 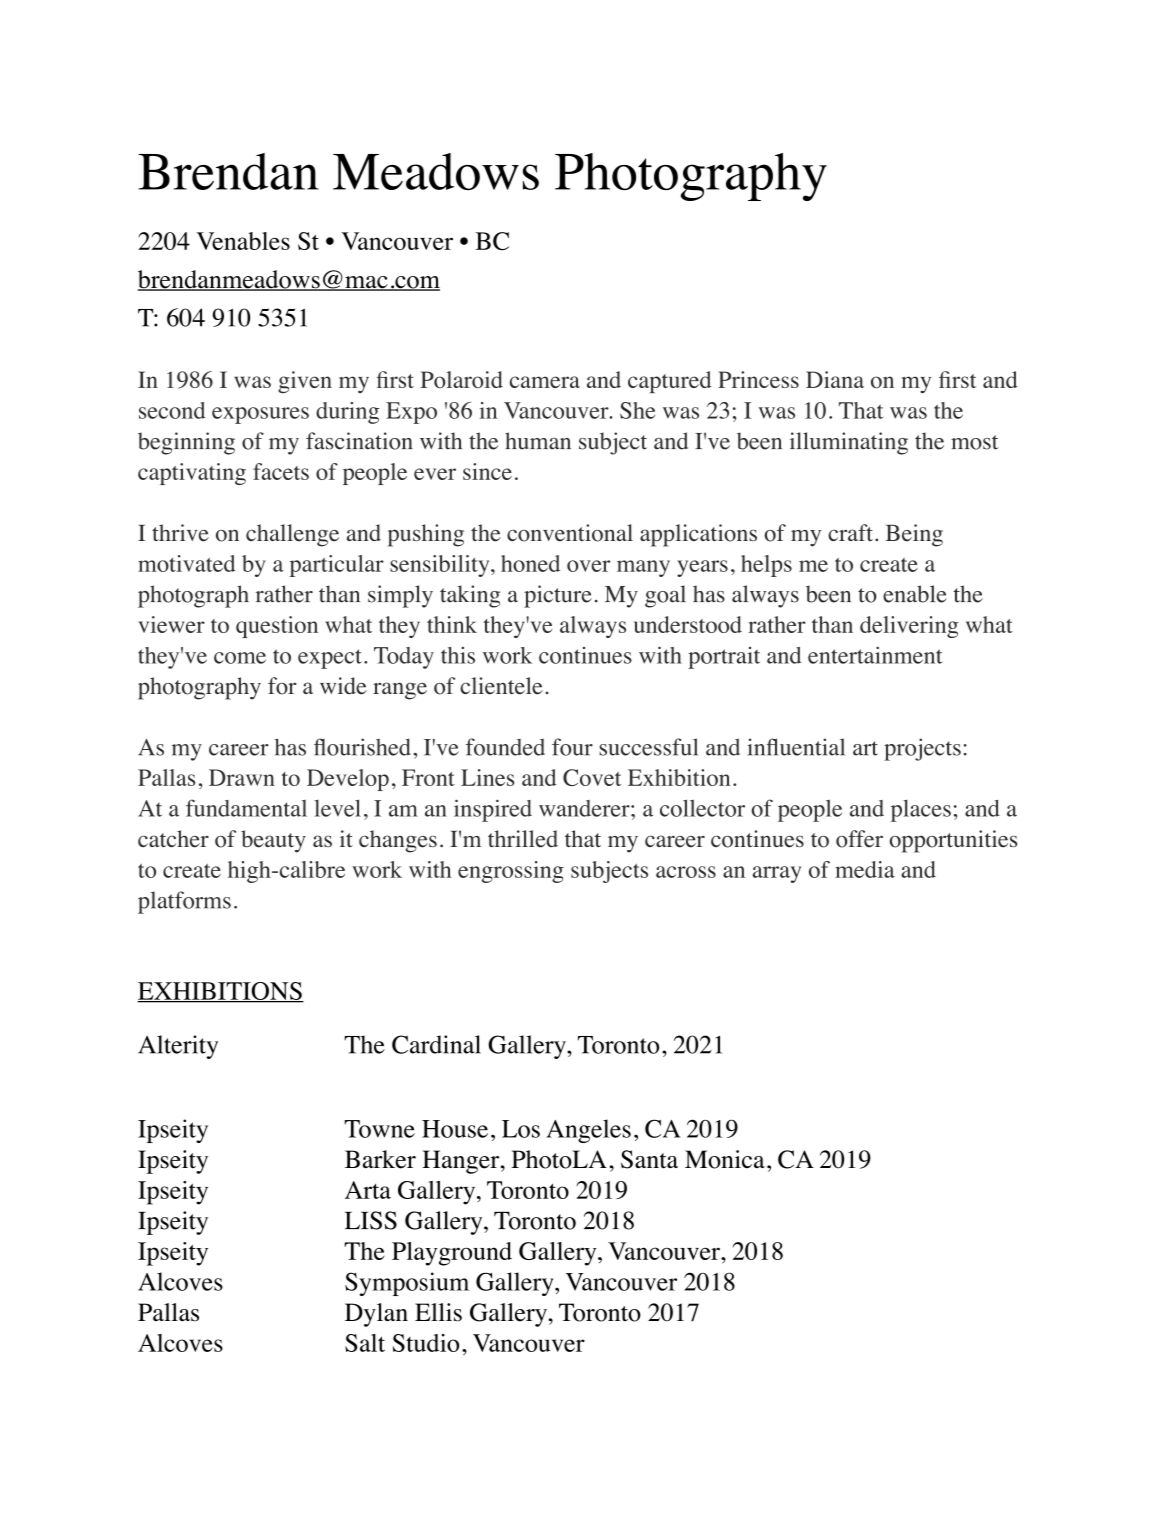 I want to click on Ellis, so click(x=438, y=1312).
